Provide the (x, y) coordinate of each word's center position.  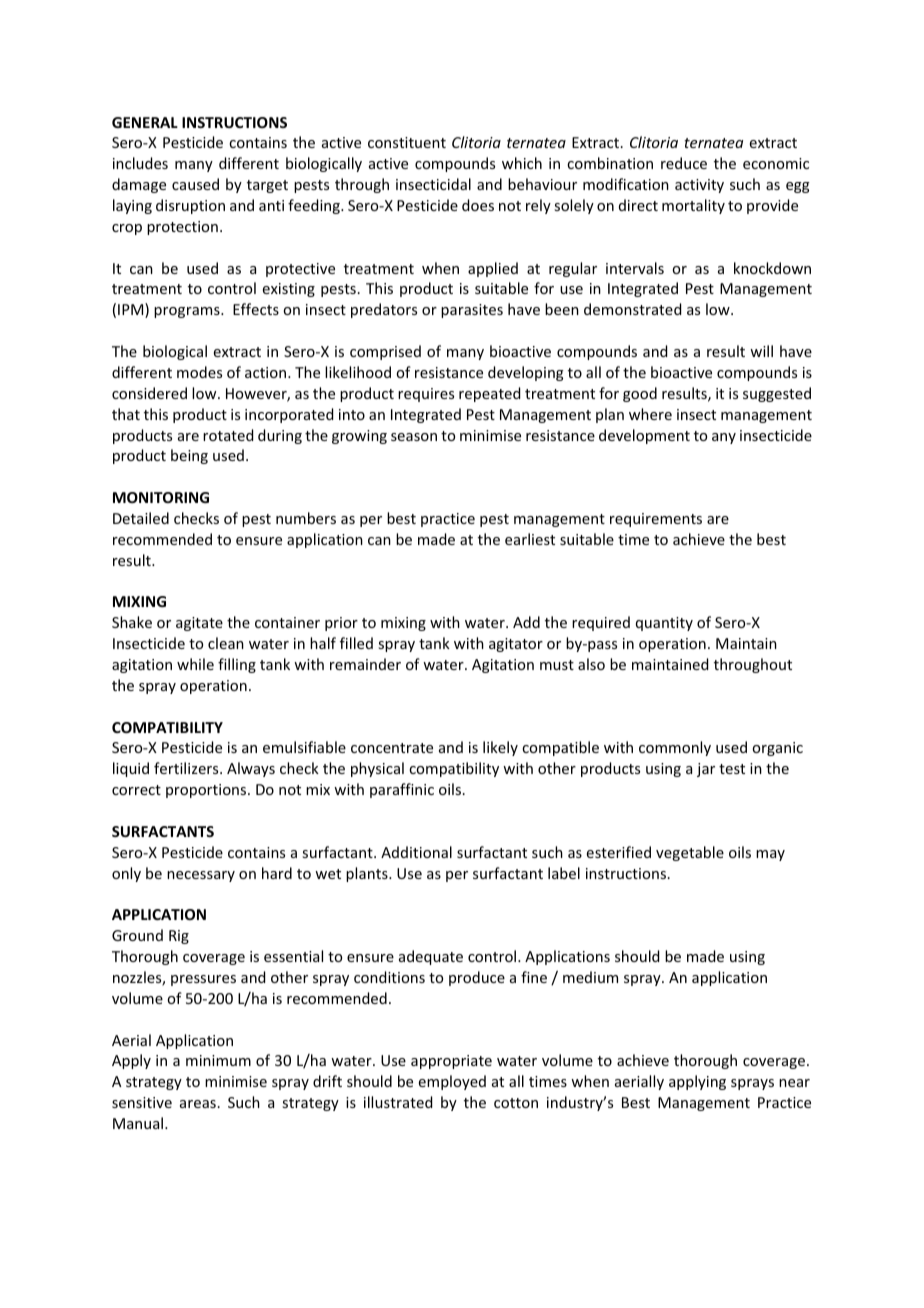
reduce (684, 163)
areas (198, 1104)
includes (140, 163)
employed (452, 1082)
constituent (407, 142)
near (794, 1083)
